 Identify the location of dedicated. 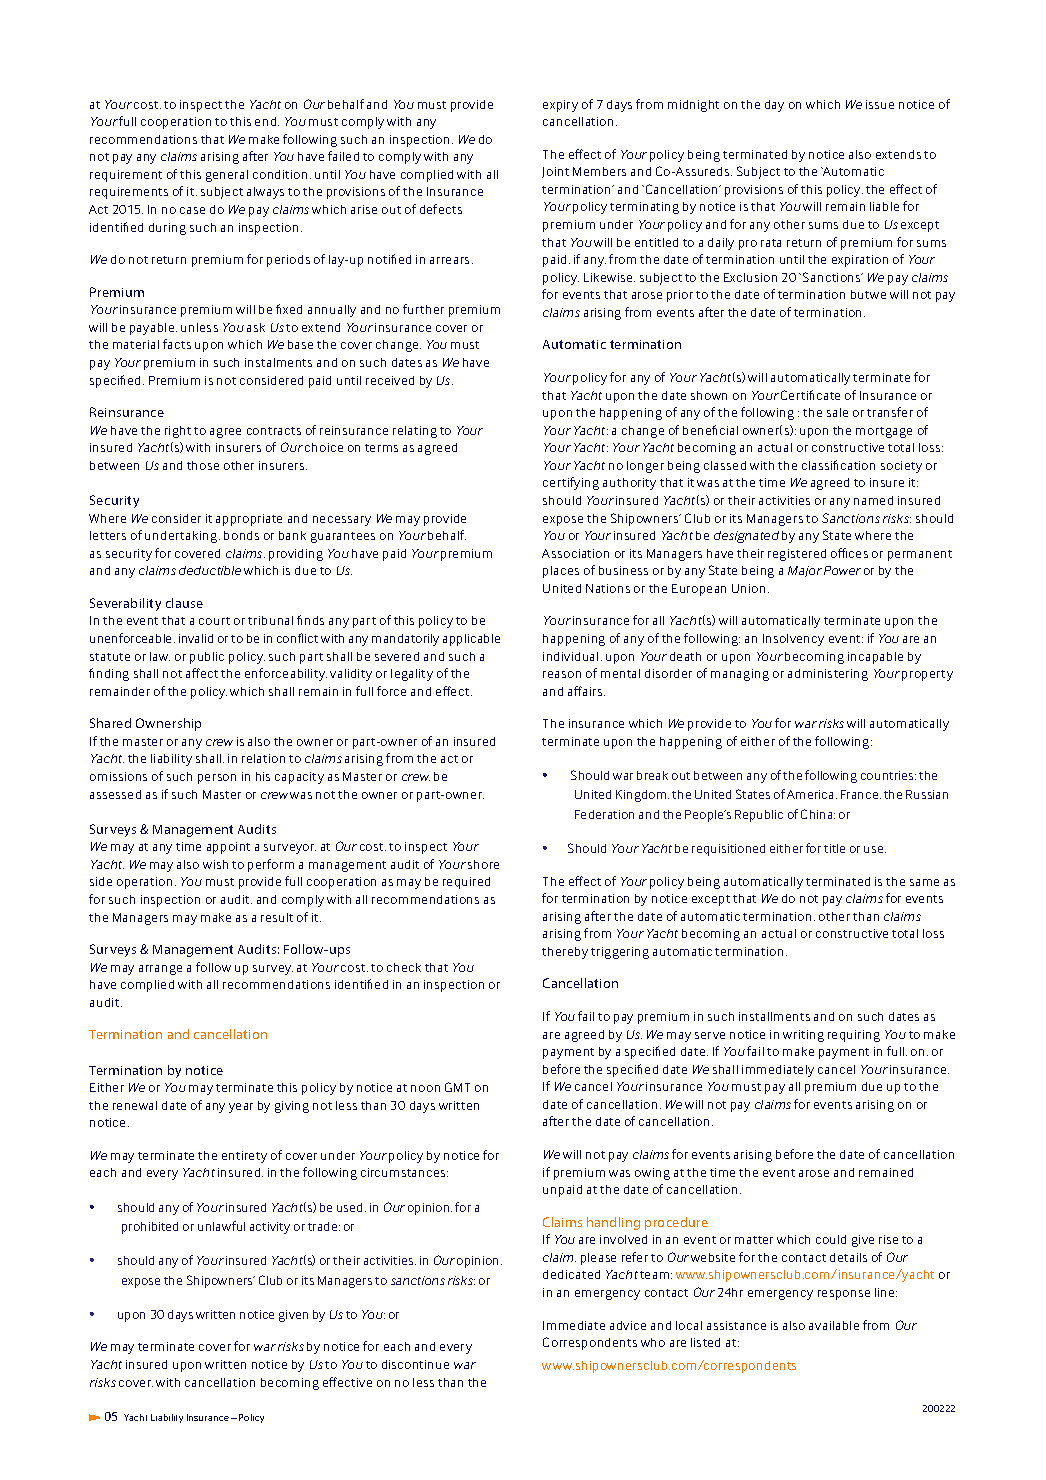
(571, 1274).
